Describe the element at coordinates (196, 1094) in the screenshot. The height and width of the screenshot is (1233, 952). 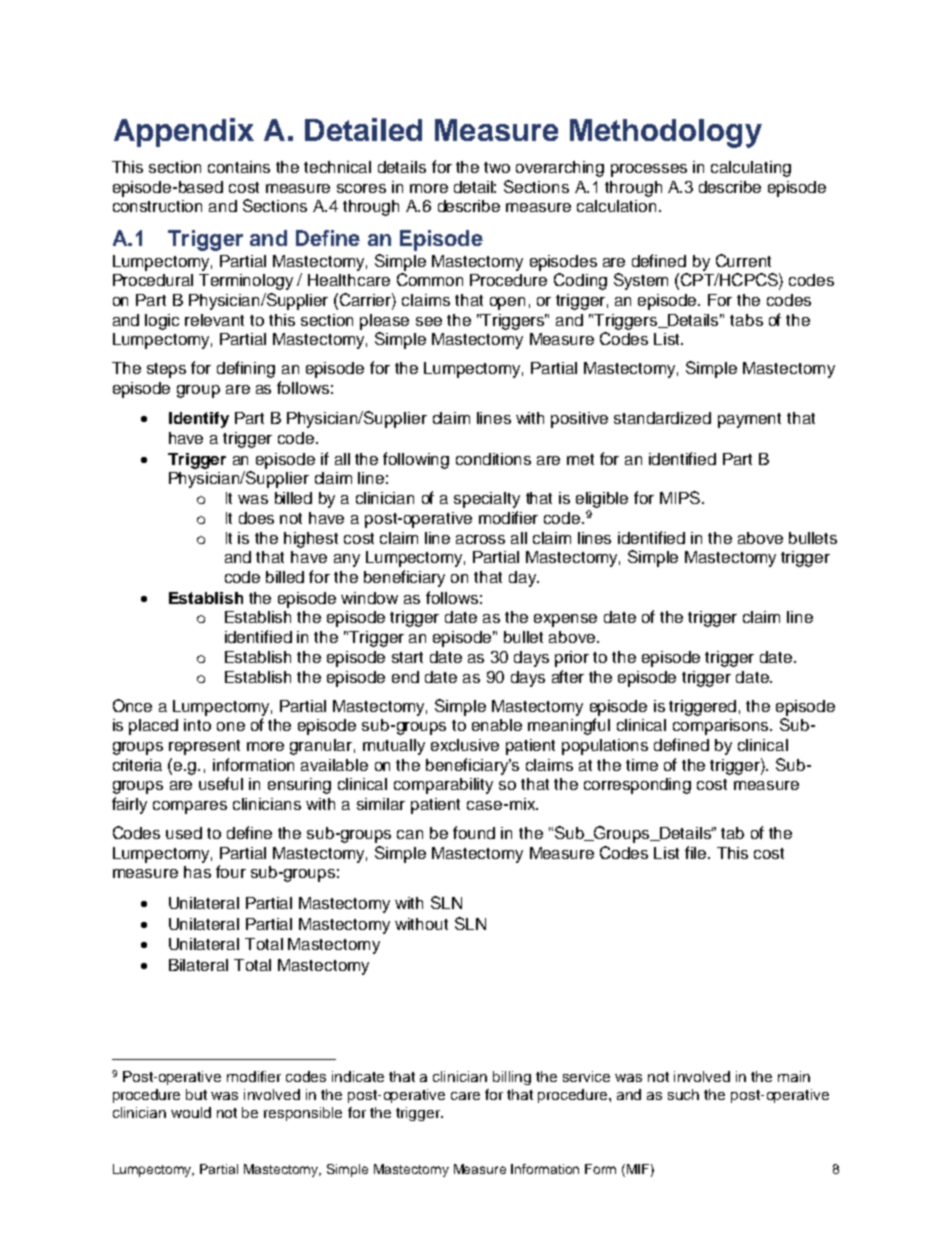
I see `but` at that location.
